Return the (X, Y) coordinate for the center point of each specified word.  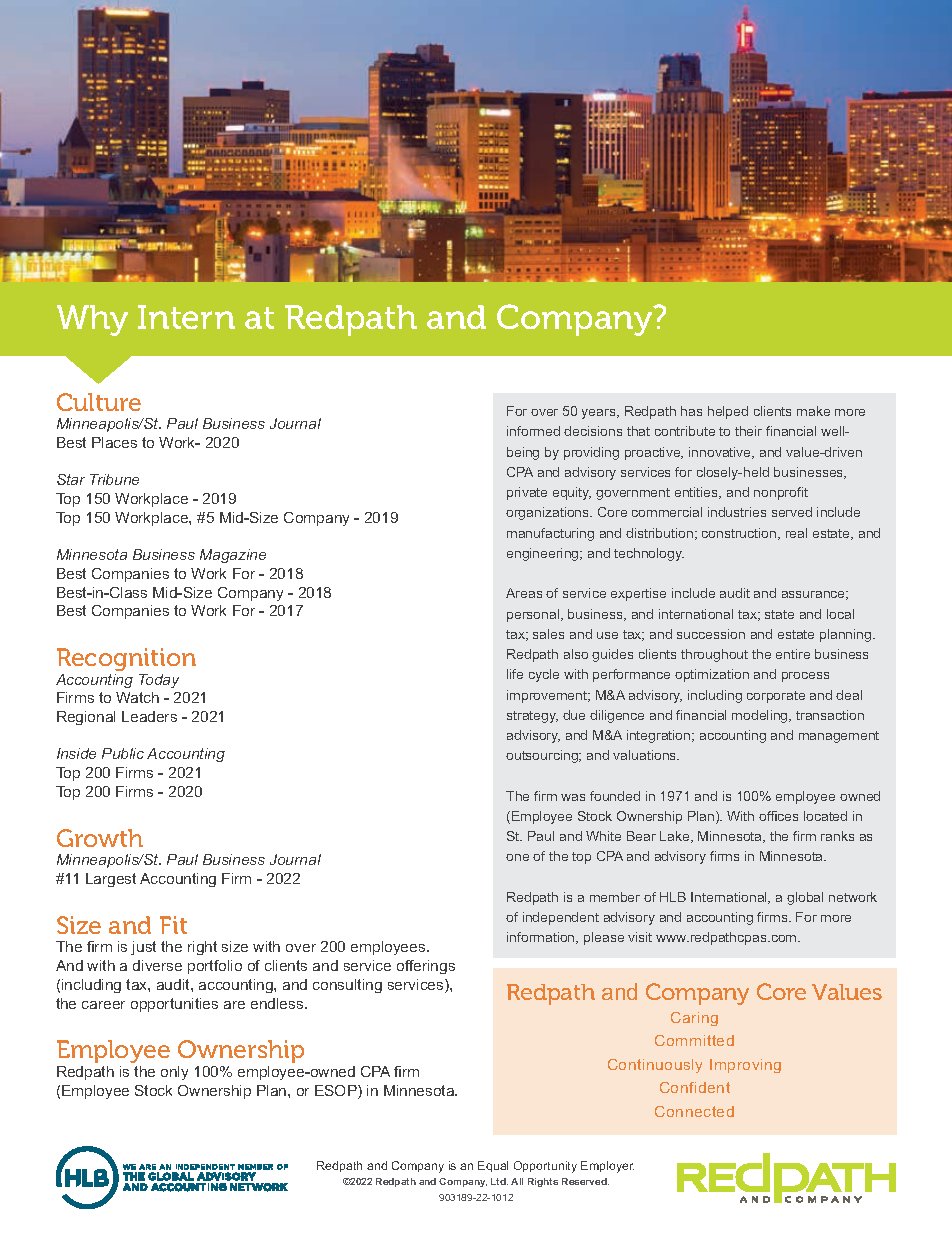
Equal (493, 1166)
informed (533, 431)
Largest (111, 880)
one (517, 857)
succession (711, 634)
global (805, 898)
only (174, 1073)
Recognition (126, 659)
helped (728, 412)
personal (534, 615)
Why (92, 320)
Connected (694, 1111)
